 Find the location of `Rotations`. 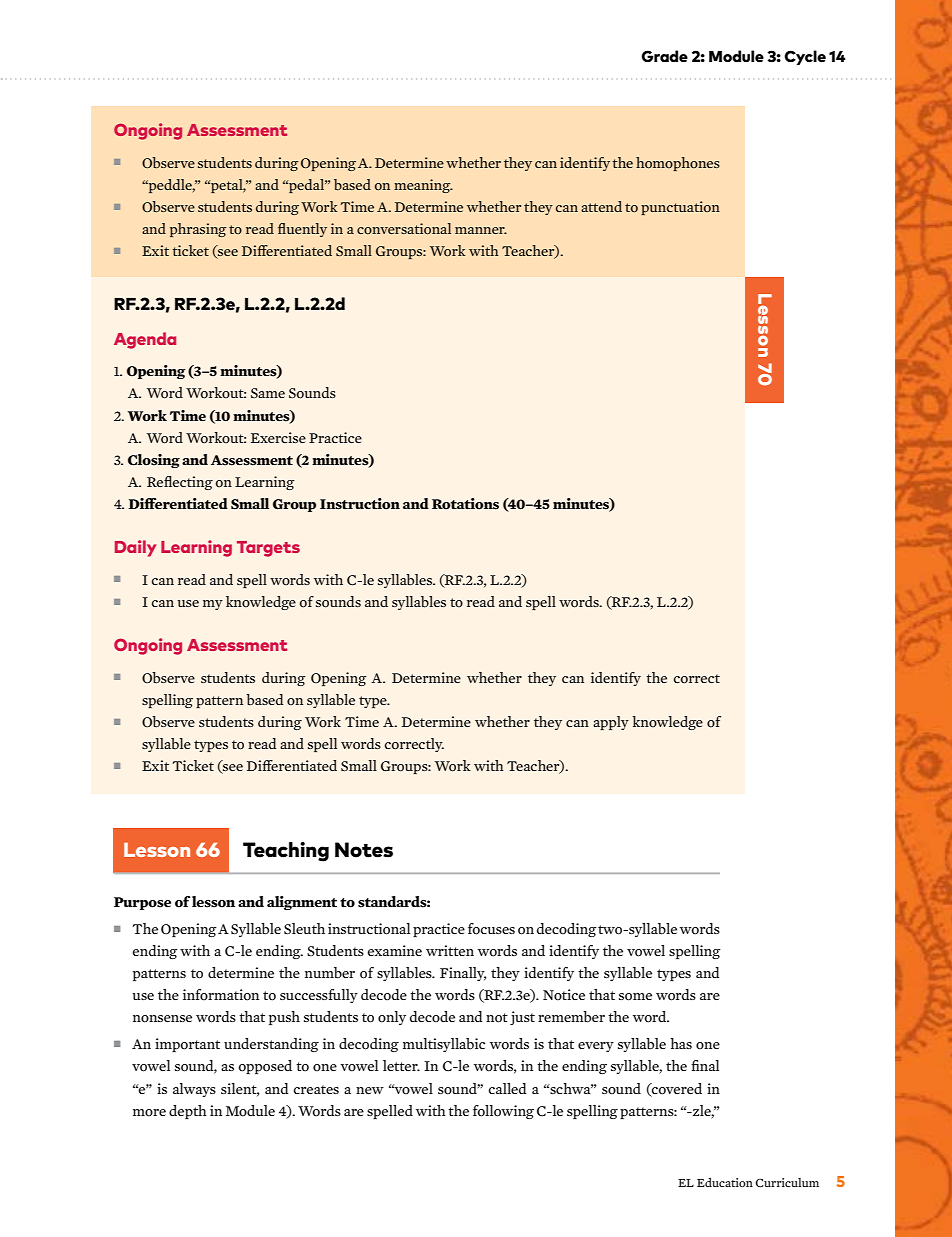

Rotations is located at coordinates (465, 504).
